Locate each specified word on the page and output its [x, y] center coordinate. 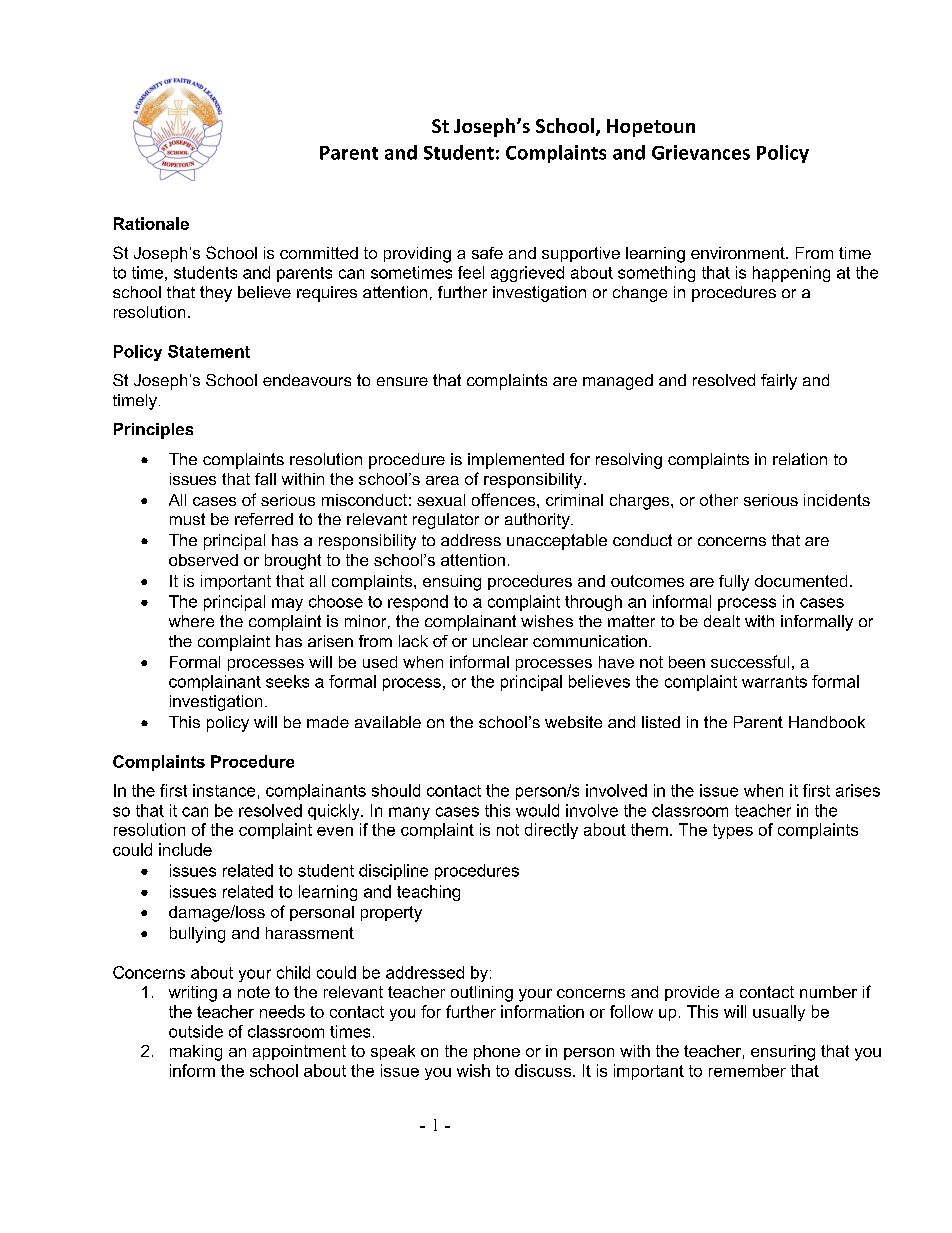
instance [224, 790]
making [196, 1053]
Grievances [701, 152]
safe [487, 253]
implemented [516, 461]
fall [265, 479]
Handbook [827, 722]
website [573, 722]
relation [800, 459]
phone [497, 1052]
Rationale [151, 223]
